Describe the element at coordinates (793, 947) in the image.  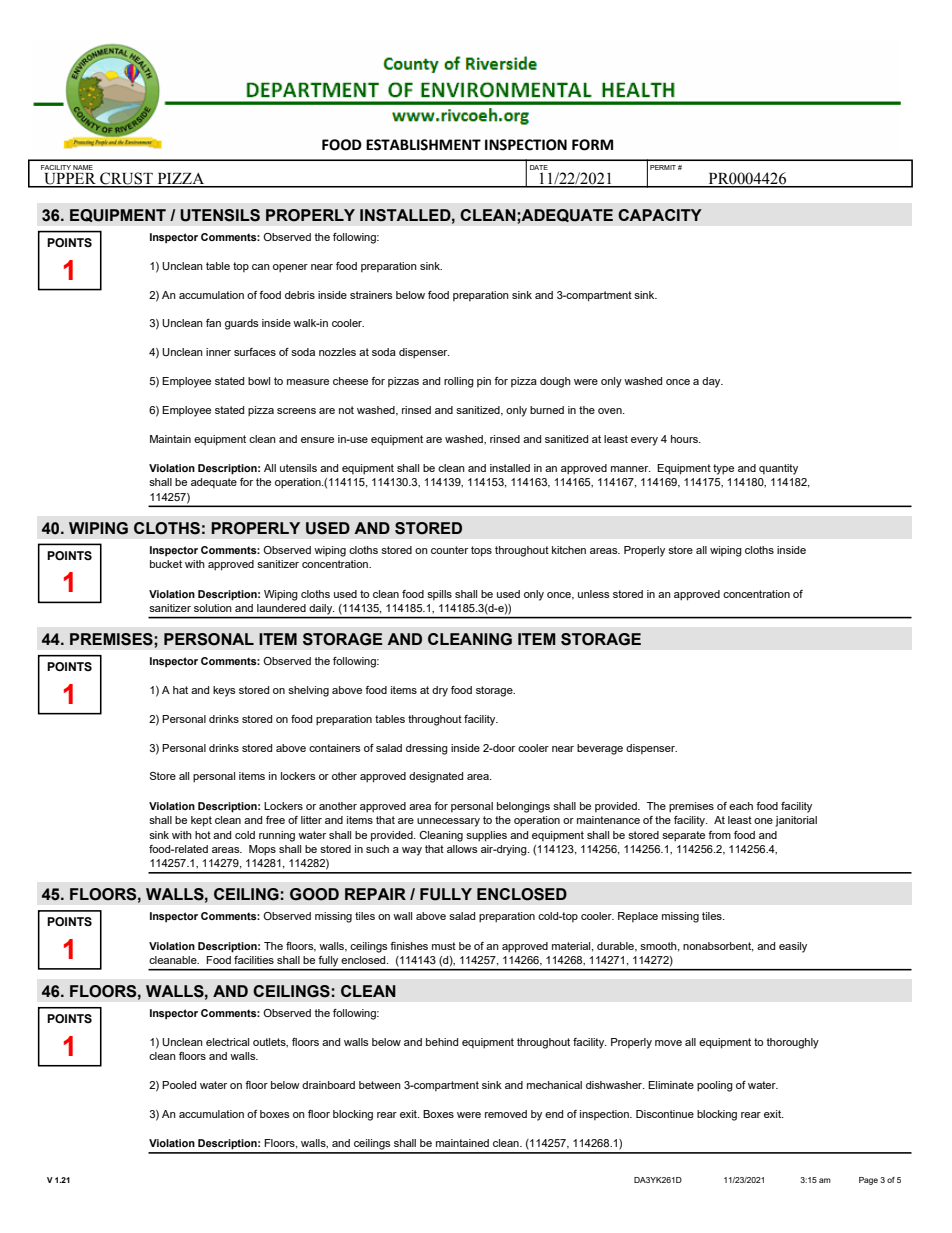
I see `easily` at that location.
